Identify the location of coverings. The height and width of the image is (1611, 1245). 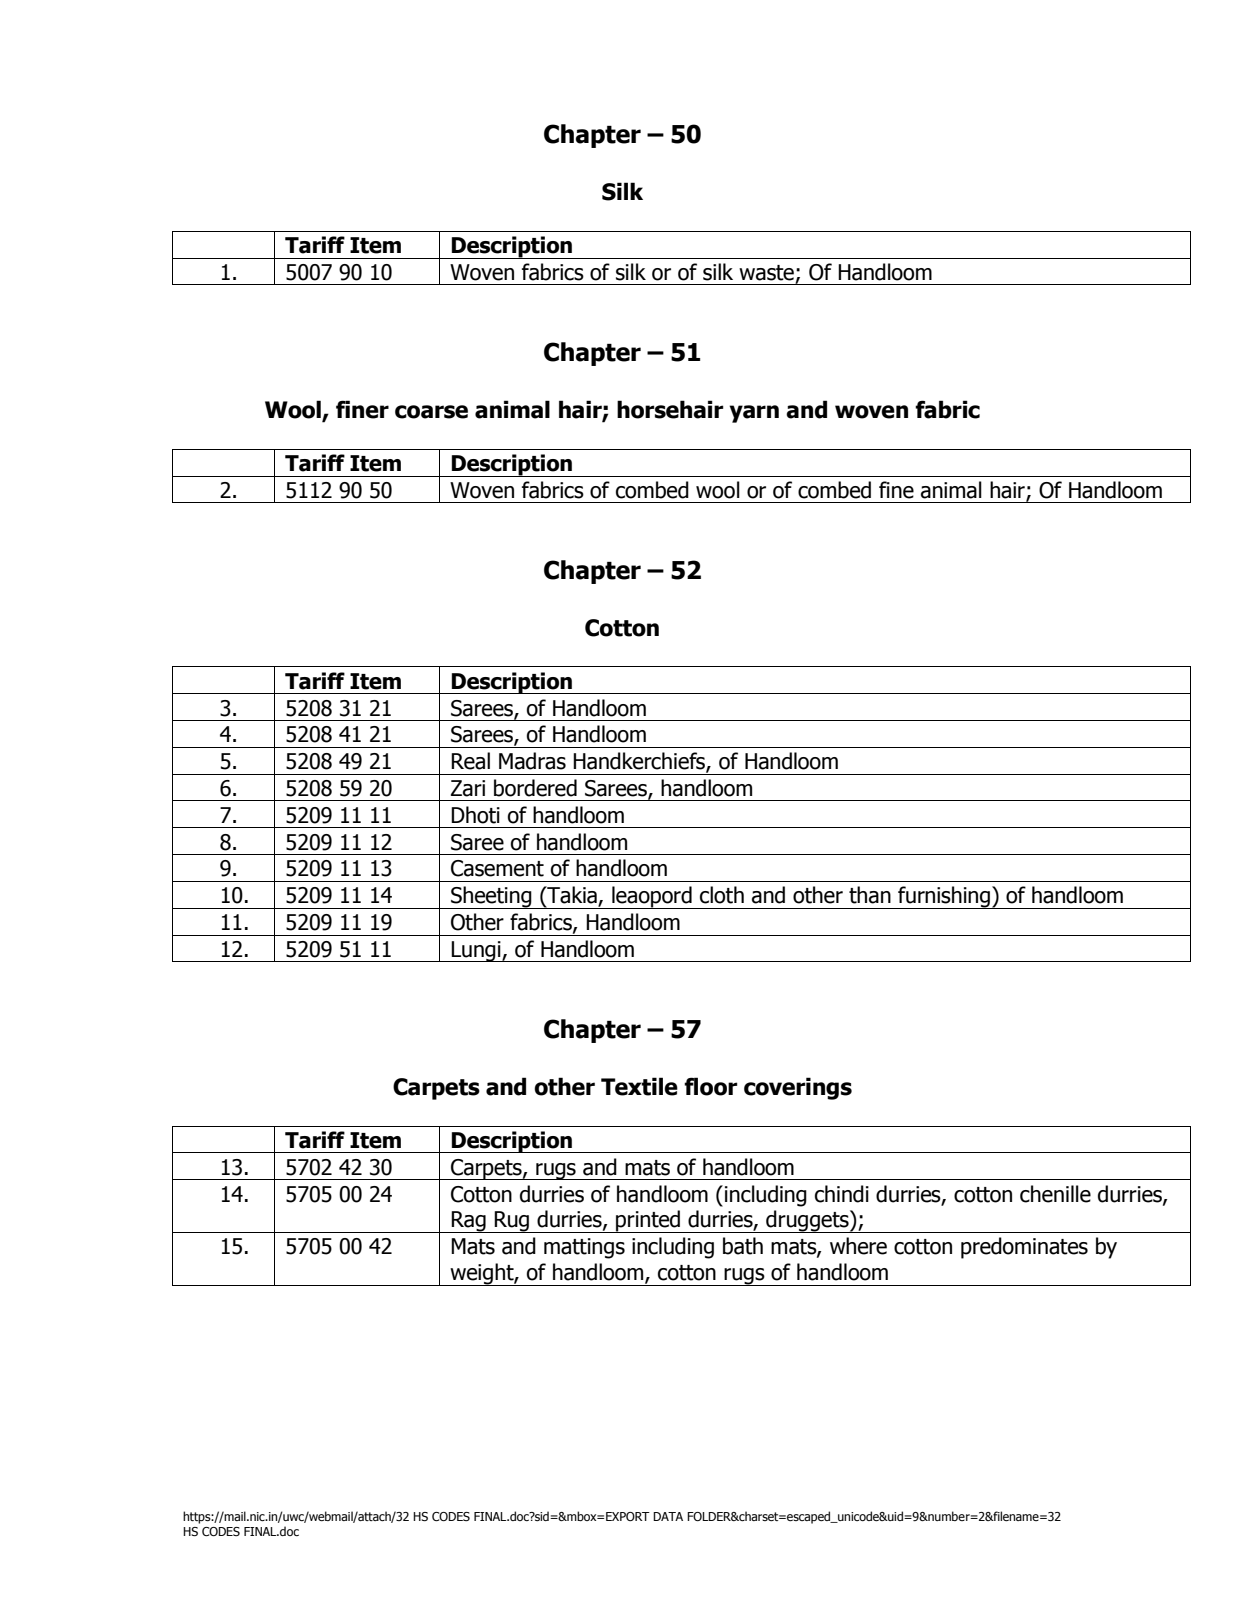
(798, 1088).
